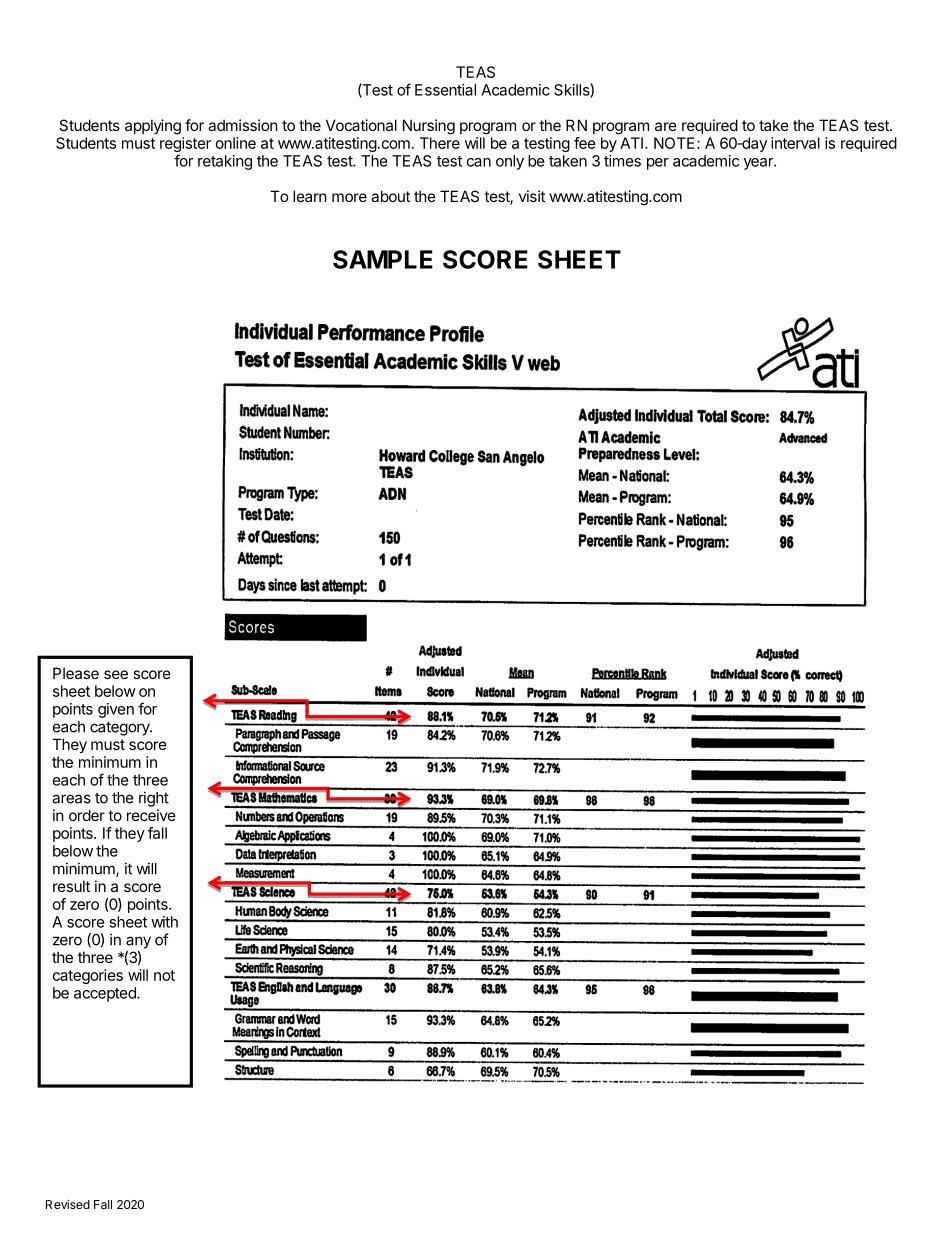 The width and height of the screenshot is (952, 1233). What do you see at coordinates (154, 799) in the screenshot?
I see `right` at bounding box center [154, 799].
